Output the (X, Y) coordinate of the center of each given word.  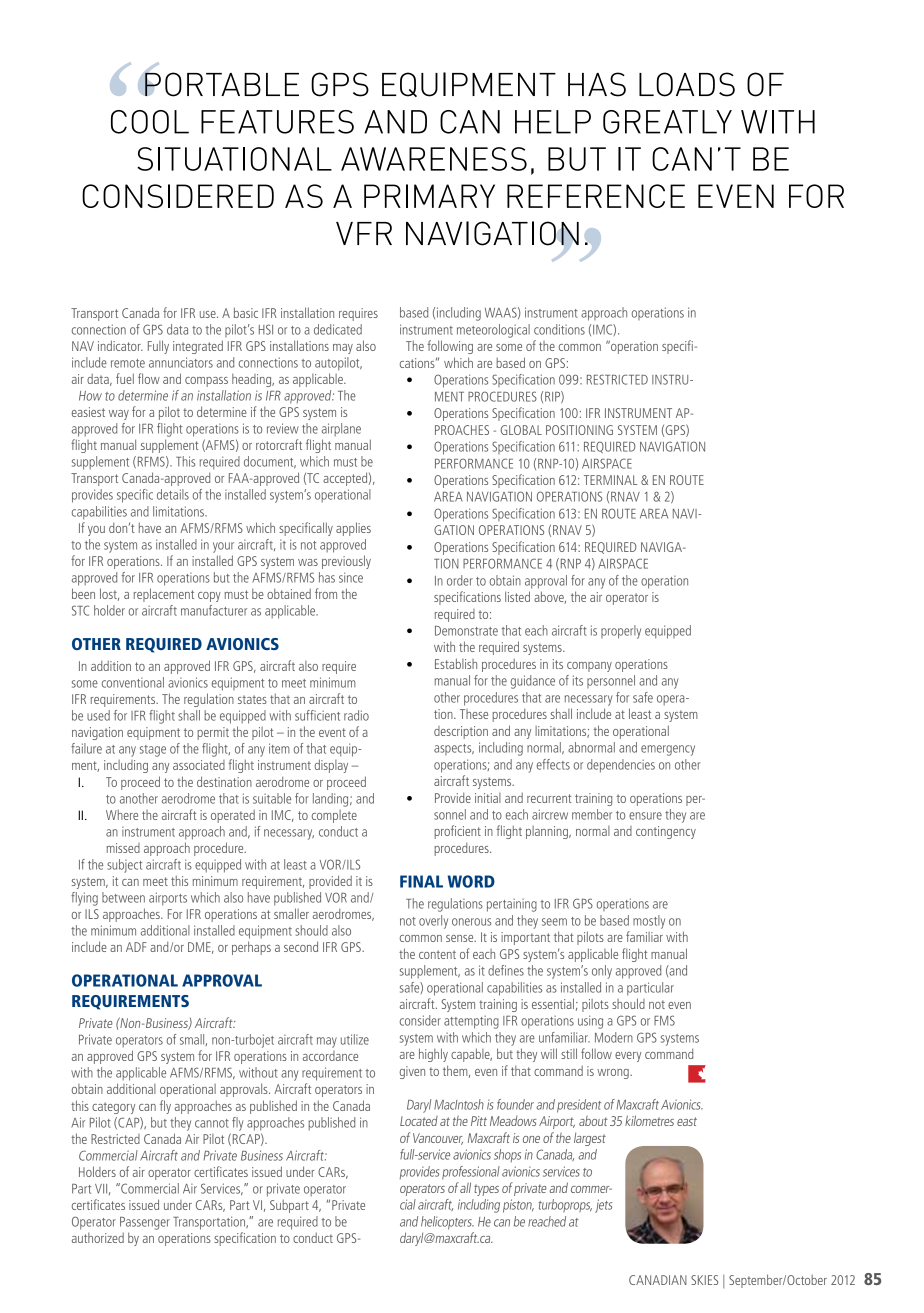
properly (621, 632)
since (351, 577)
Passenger (145, 1223)
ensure (645, 816)
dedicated (338, 329)
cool (150, 122)
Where (122, 815)
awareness (434, 159)
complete (334, 816)
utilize (355, 1039)
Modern (614, 1037)
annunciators (181, 362)
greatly (667, 122)
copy (209, 597)
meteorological (493, 331)
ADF (136, 947)
